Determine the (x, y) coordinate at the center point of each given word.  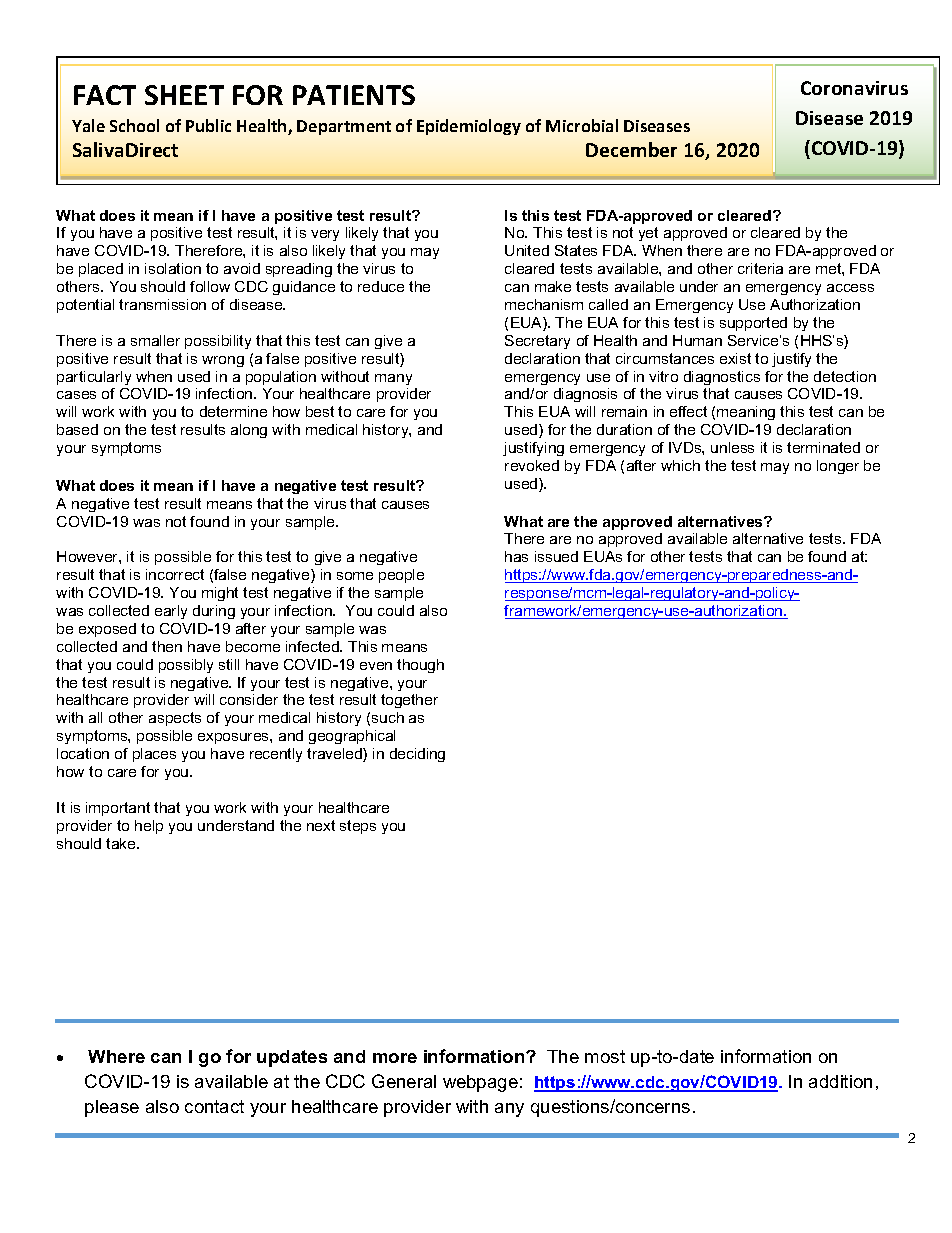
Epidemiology (469, 127)
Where (116, 1056)
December (631, 149)
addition (840, 1081)
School (134, 125)
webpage (480, 1083)
